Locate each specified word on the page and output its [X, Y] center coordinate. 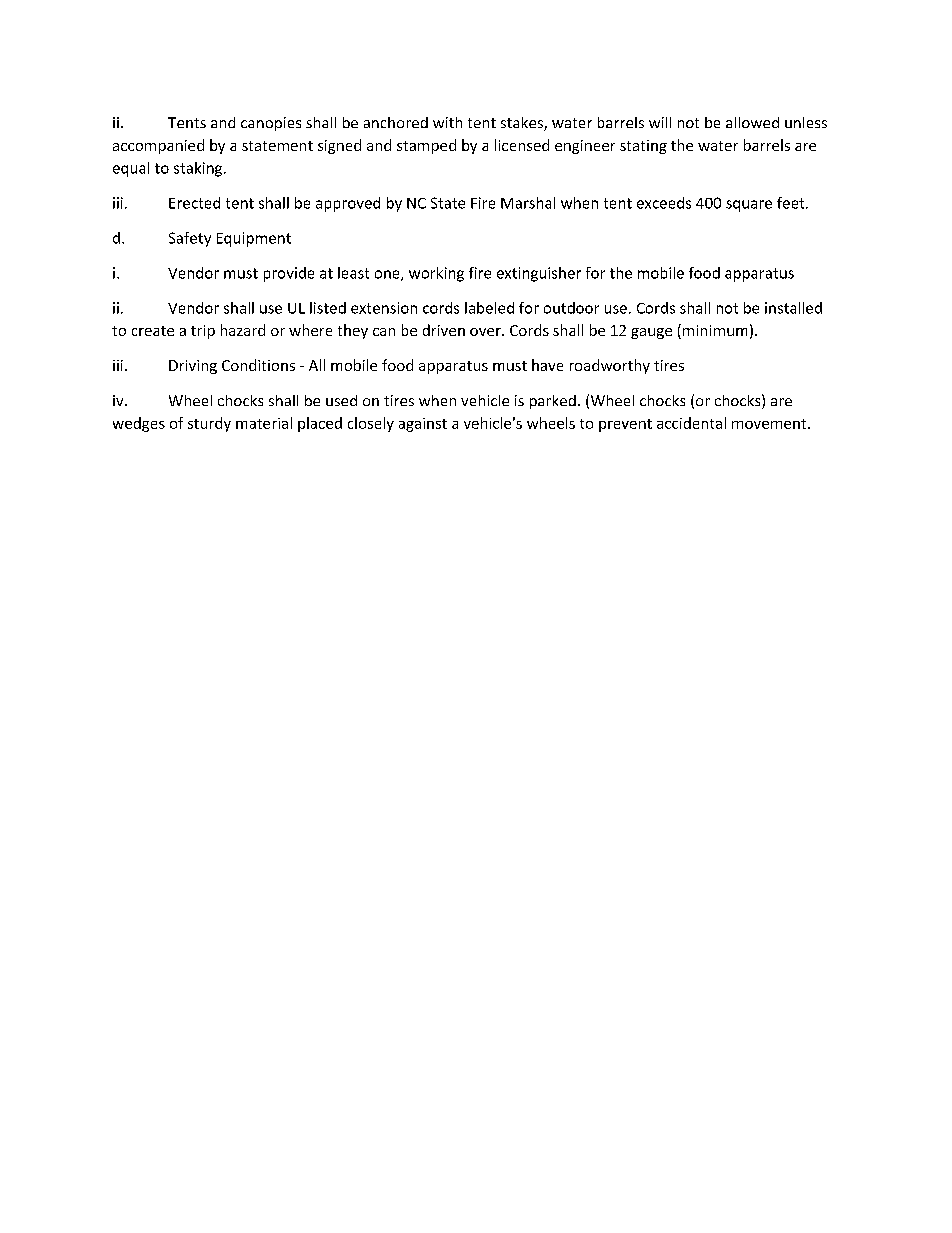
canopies [271, 124]
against [423, 425]
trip [203, 332]
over [486, 332]
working [436, 274]
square [749, 206]
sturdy [209, 424]
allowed [752, 122]
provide [289, 274]
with [447, 122]
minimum [715, 330]
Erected [194, 203]
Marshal [528, 203]
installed [793, 308]
